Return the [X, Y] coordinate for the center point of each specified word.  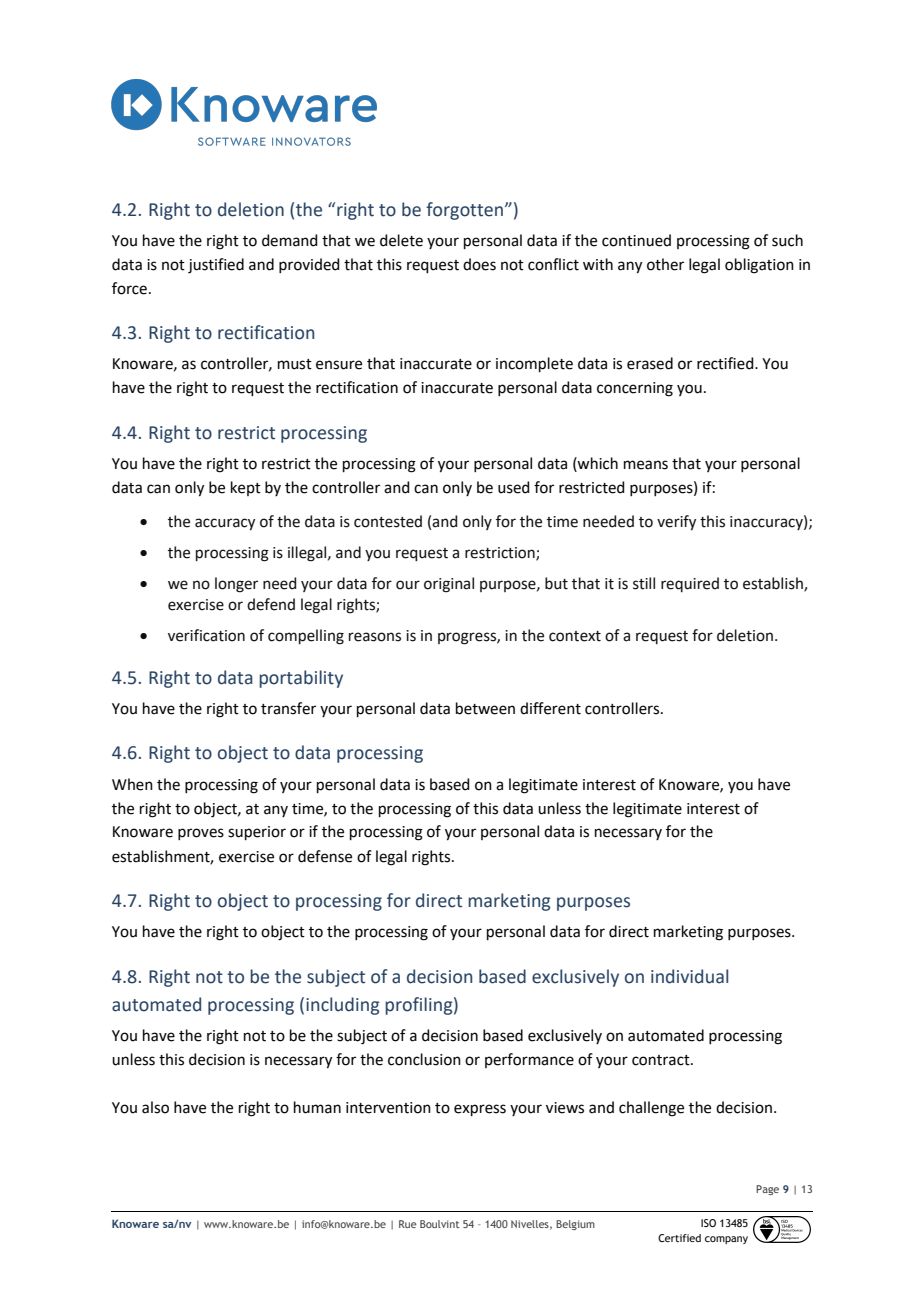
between [485, 708]
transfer [288, 708]
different [550, 708]
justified [216, 266]
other [665, 264]
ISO [708, 1223]
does [479, 264]
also [155, 1107]
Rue [408, 1224]
